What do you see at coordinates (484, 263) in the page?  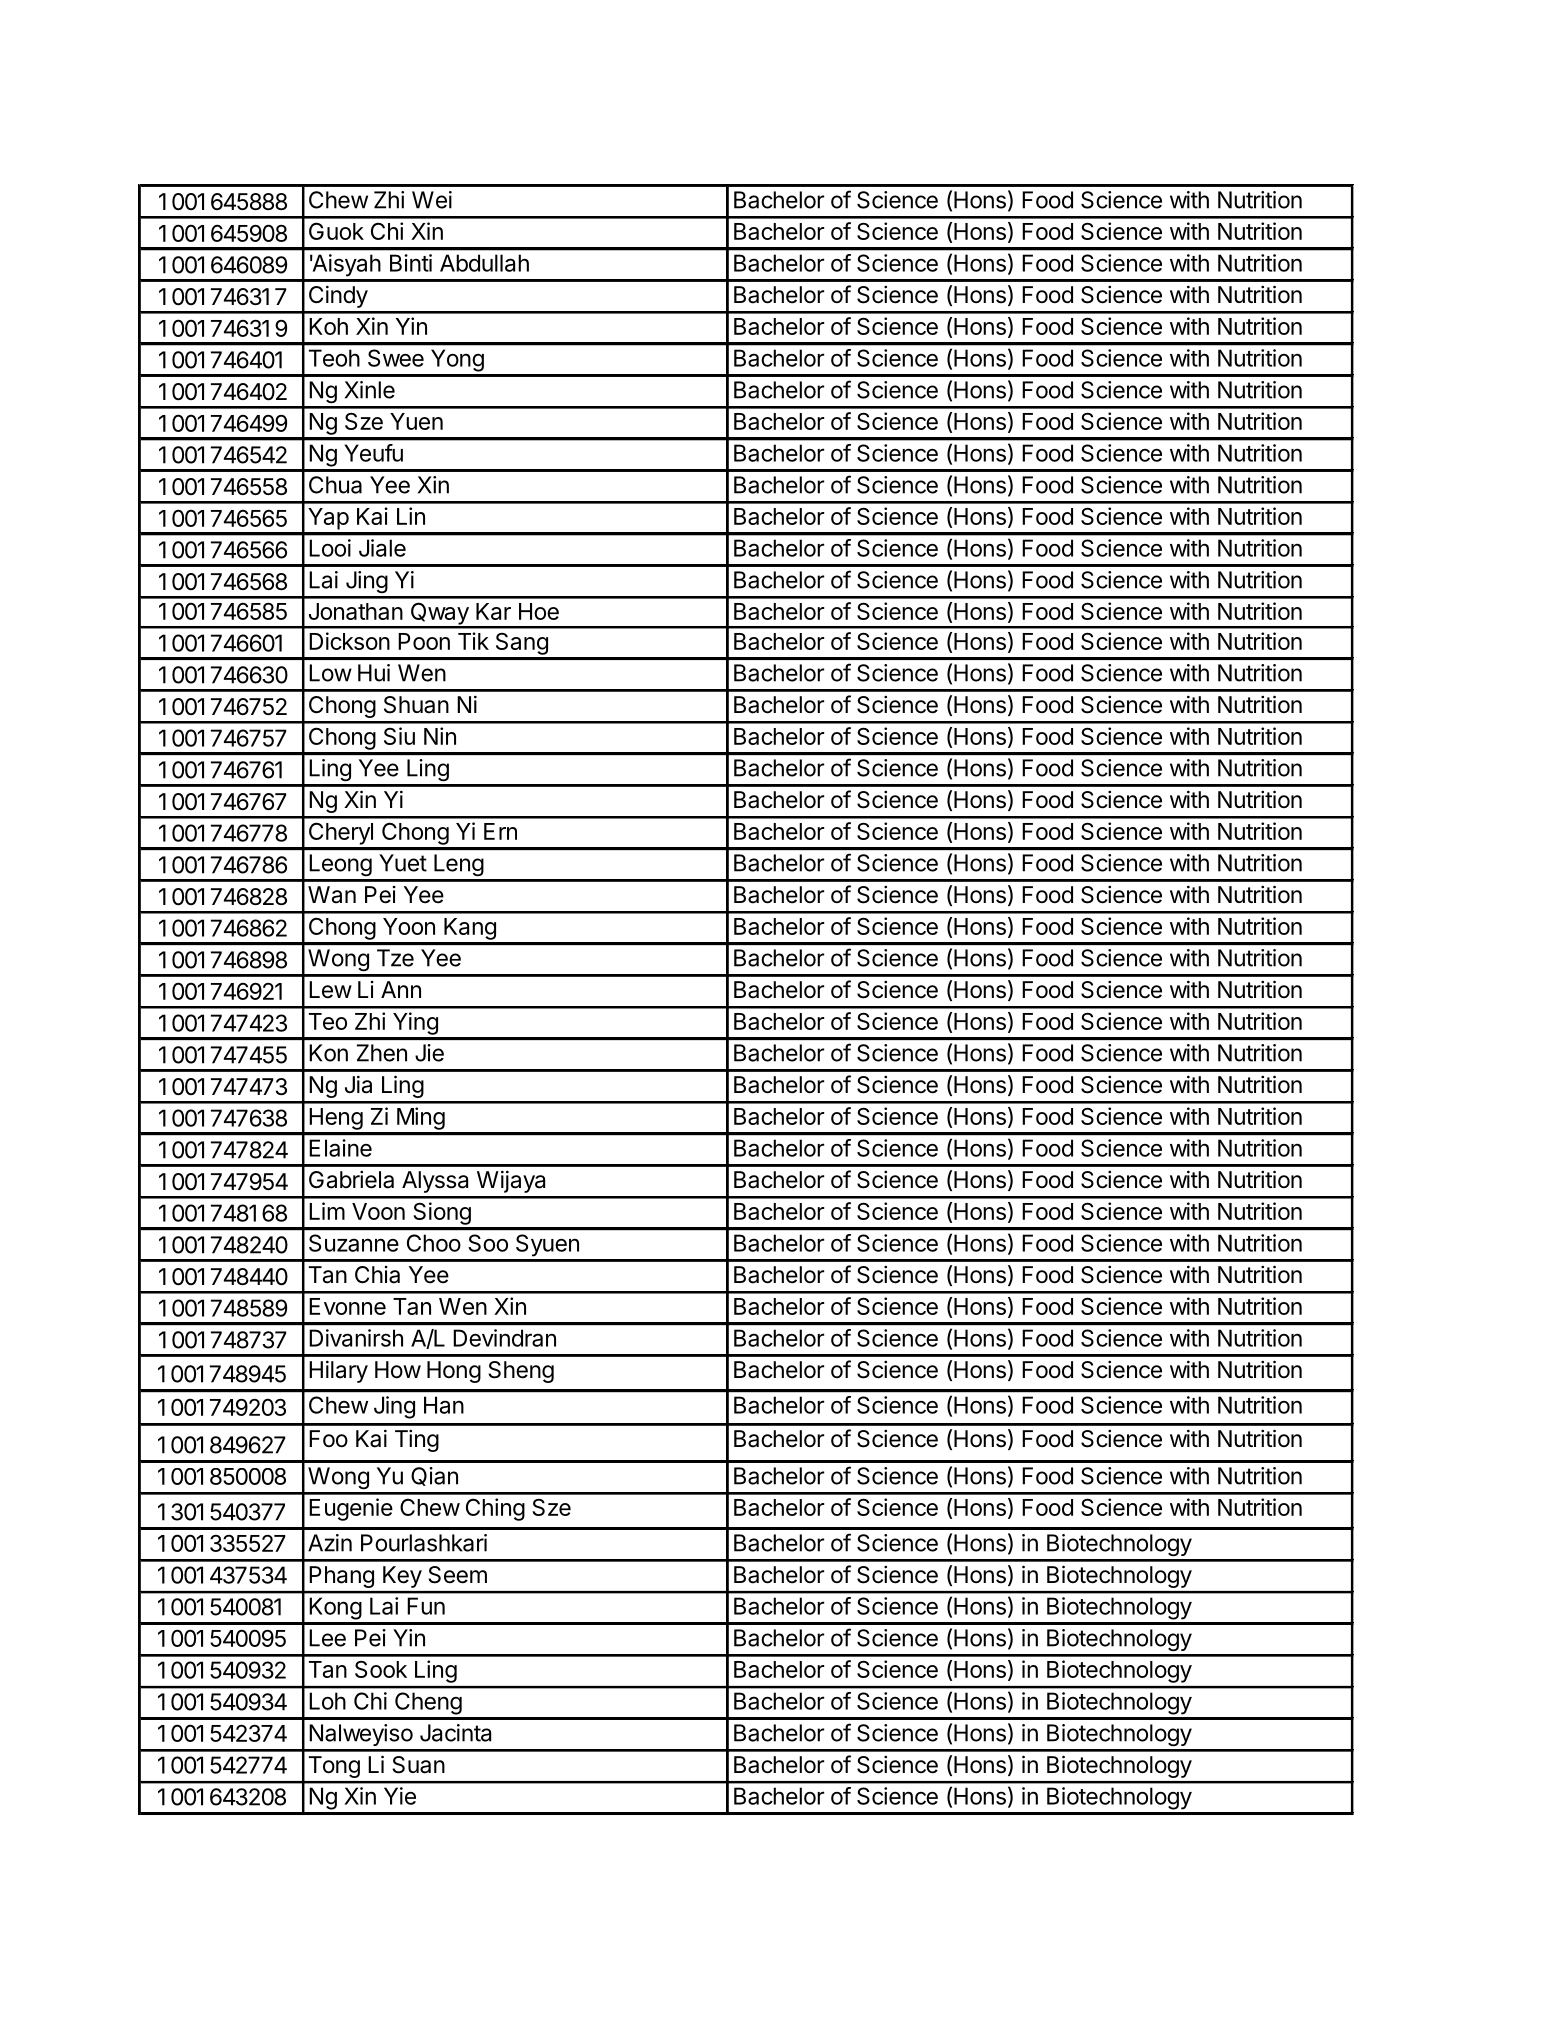 I see `Abdullah` at bounding box center [484, 263].
